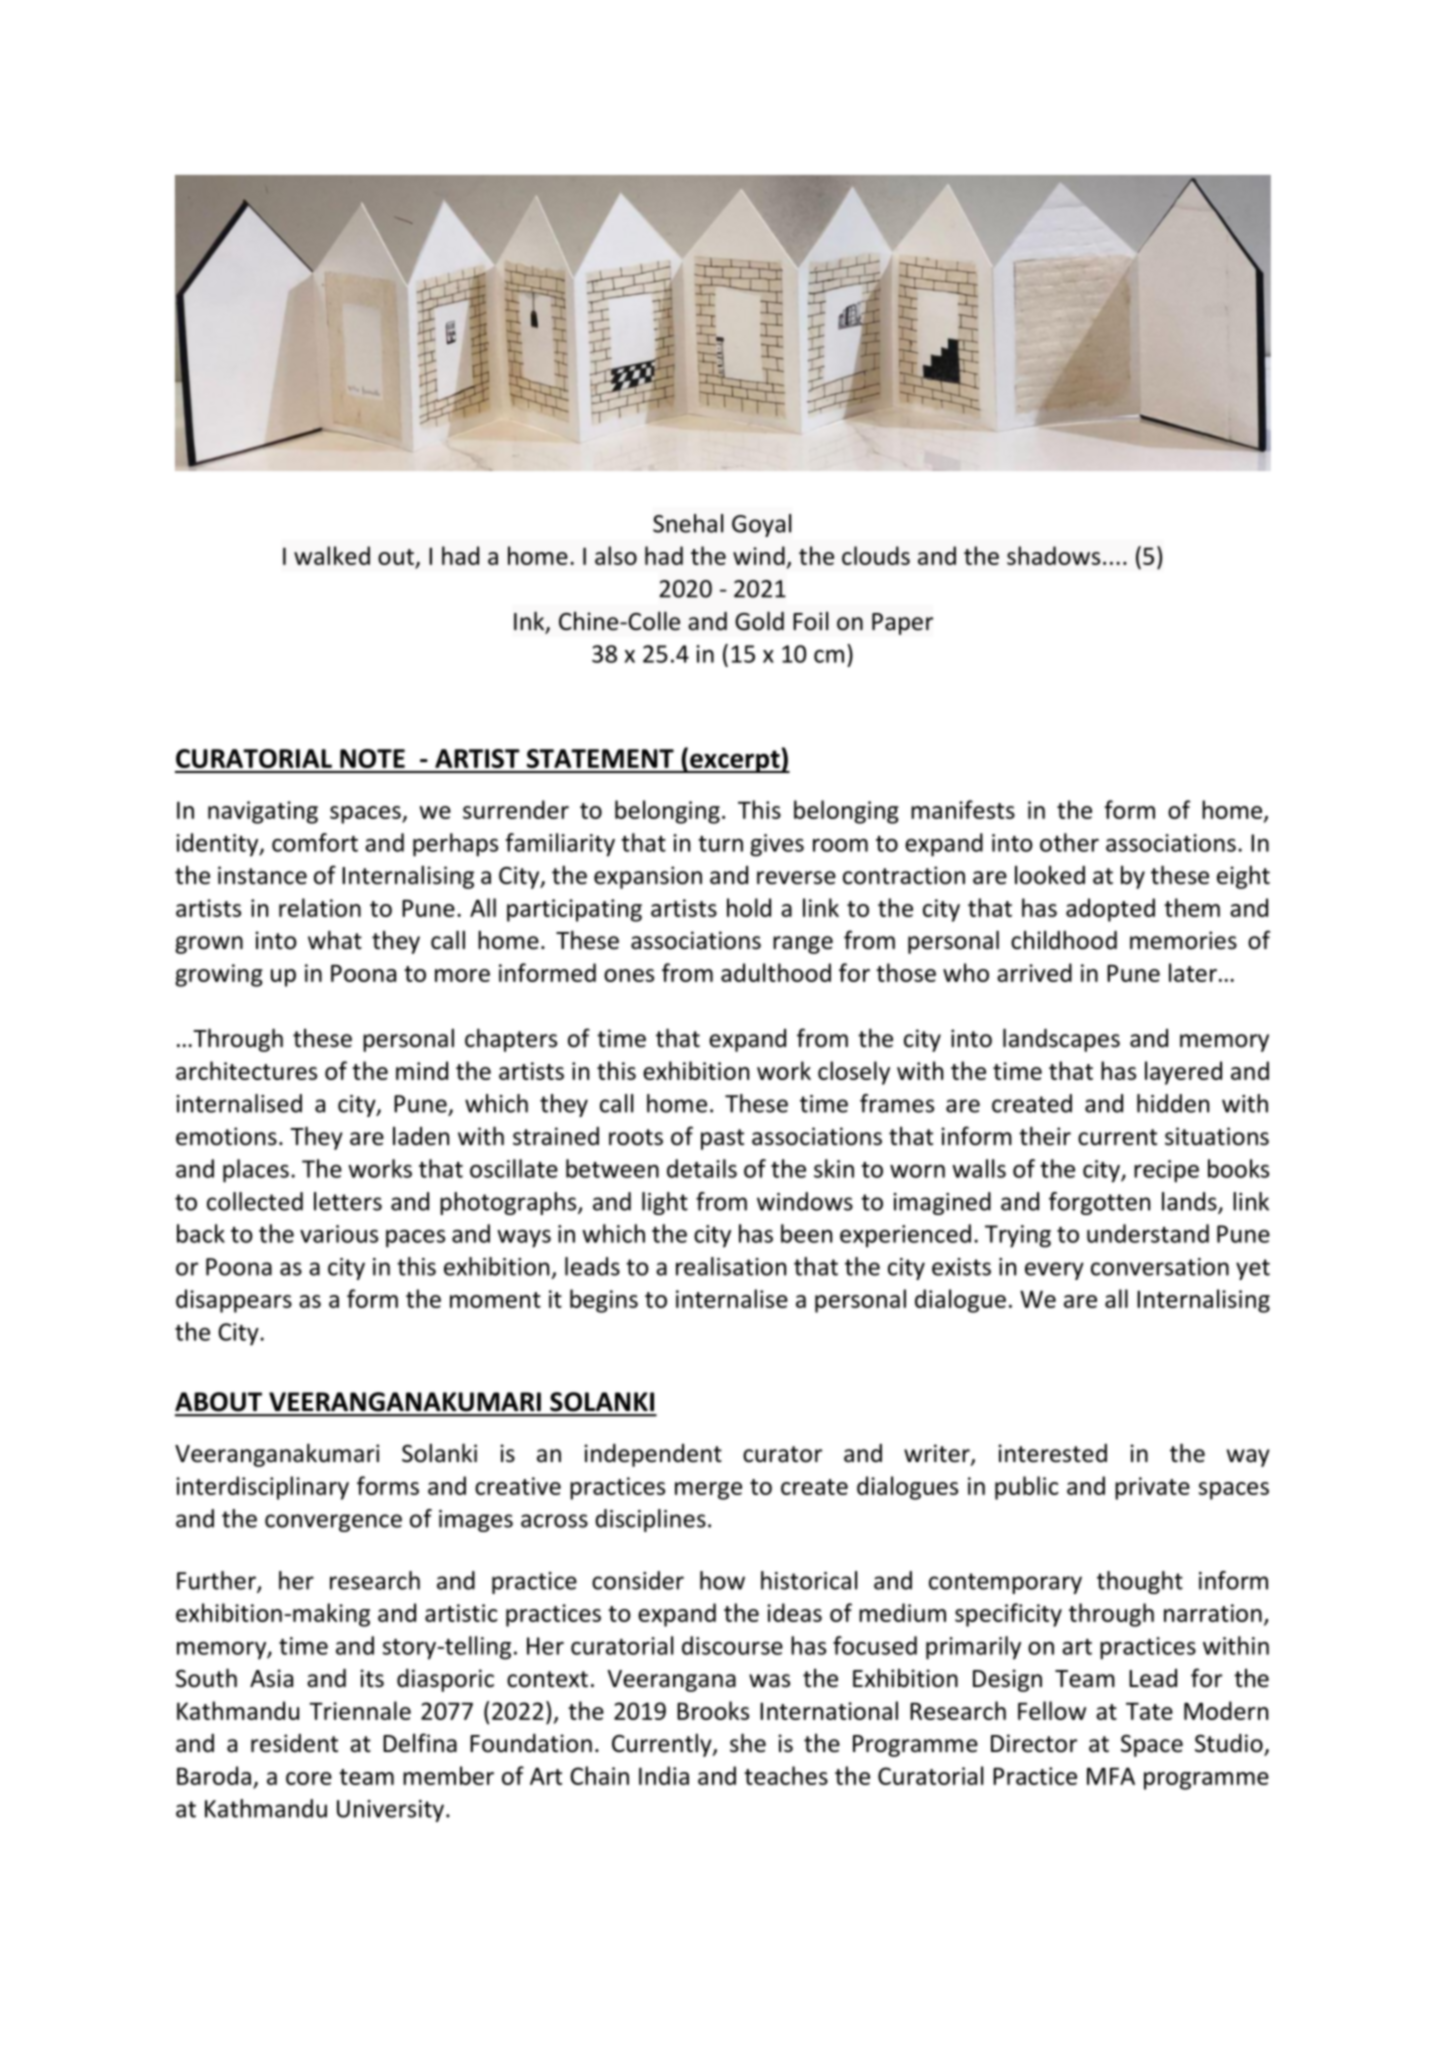 This image has width=1445, height=2045. What do you see at coordinates (653, 1455) in the image?
I see `independent` at bounding box center [653, 1455].
